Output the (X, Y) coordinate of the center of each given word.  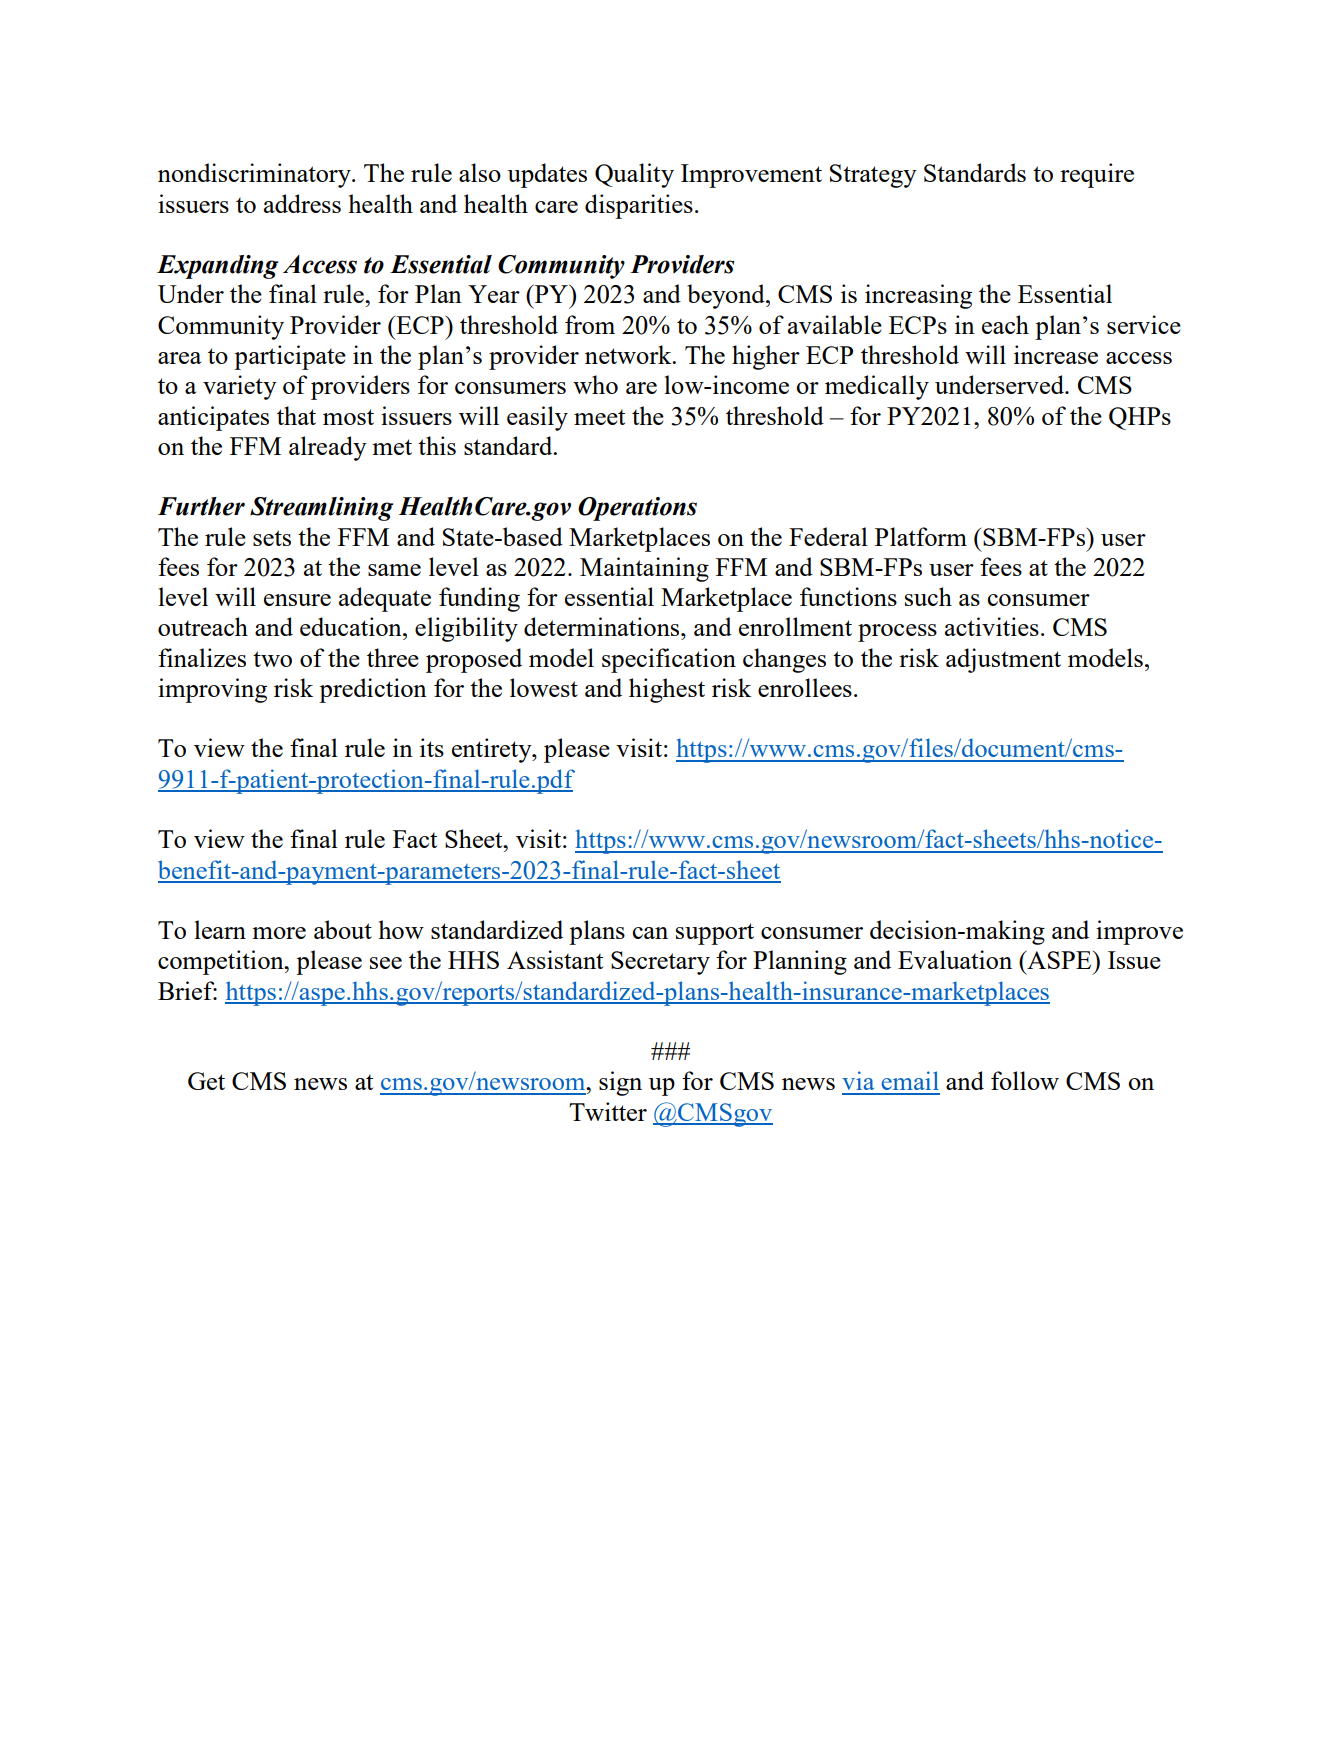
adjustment (1003, 660)
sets (272, 538)
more (279, 933)
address (302, 203)
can (650, 933)
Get (206, 1081)
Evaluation (955, 959)
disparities (639, 206)
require (1097, 175)
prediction (373, 690)
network (629, 354)
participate (290, 357)
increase (1056, 354)
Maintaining (644, 569)
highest (667, 690)
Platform (921, 536)
